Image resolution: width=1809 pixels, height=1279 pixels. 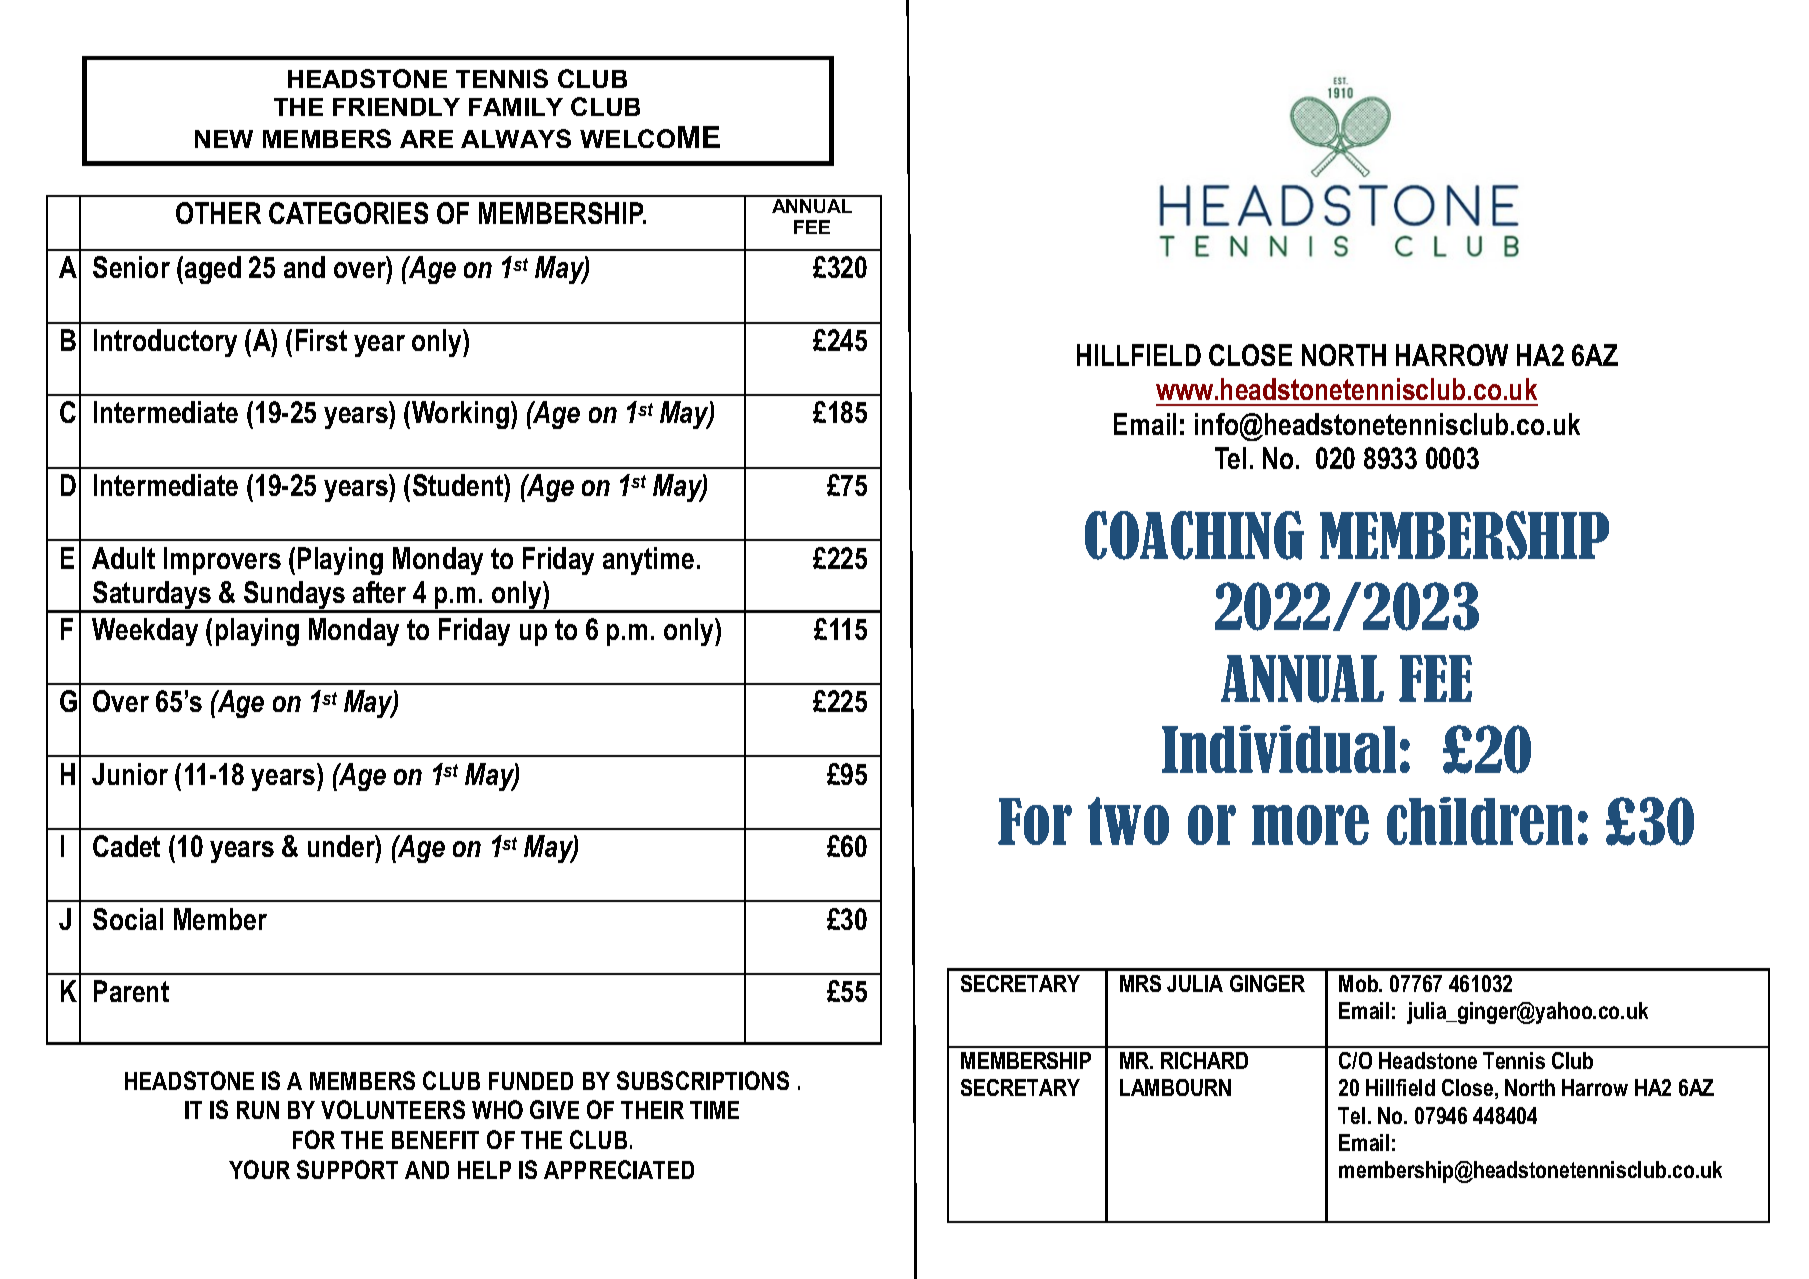 I want to click on THEIR, so click(x=652, y=1110).
